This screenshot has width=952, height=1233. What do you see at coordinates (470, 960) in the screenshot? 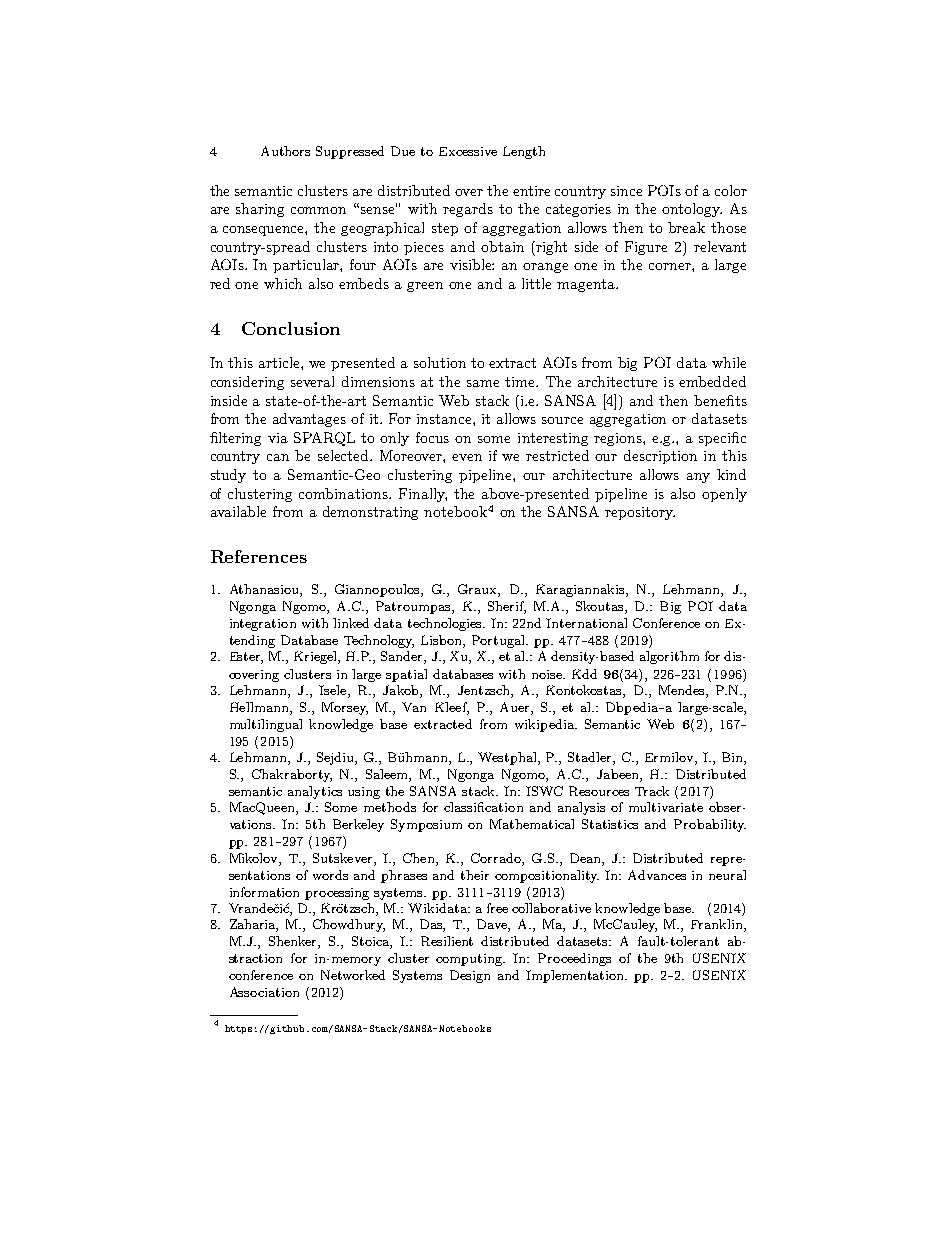
I see `computing` at bounding box center [470, 960].
